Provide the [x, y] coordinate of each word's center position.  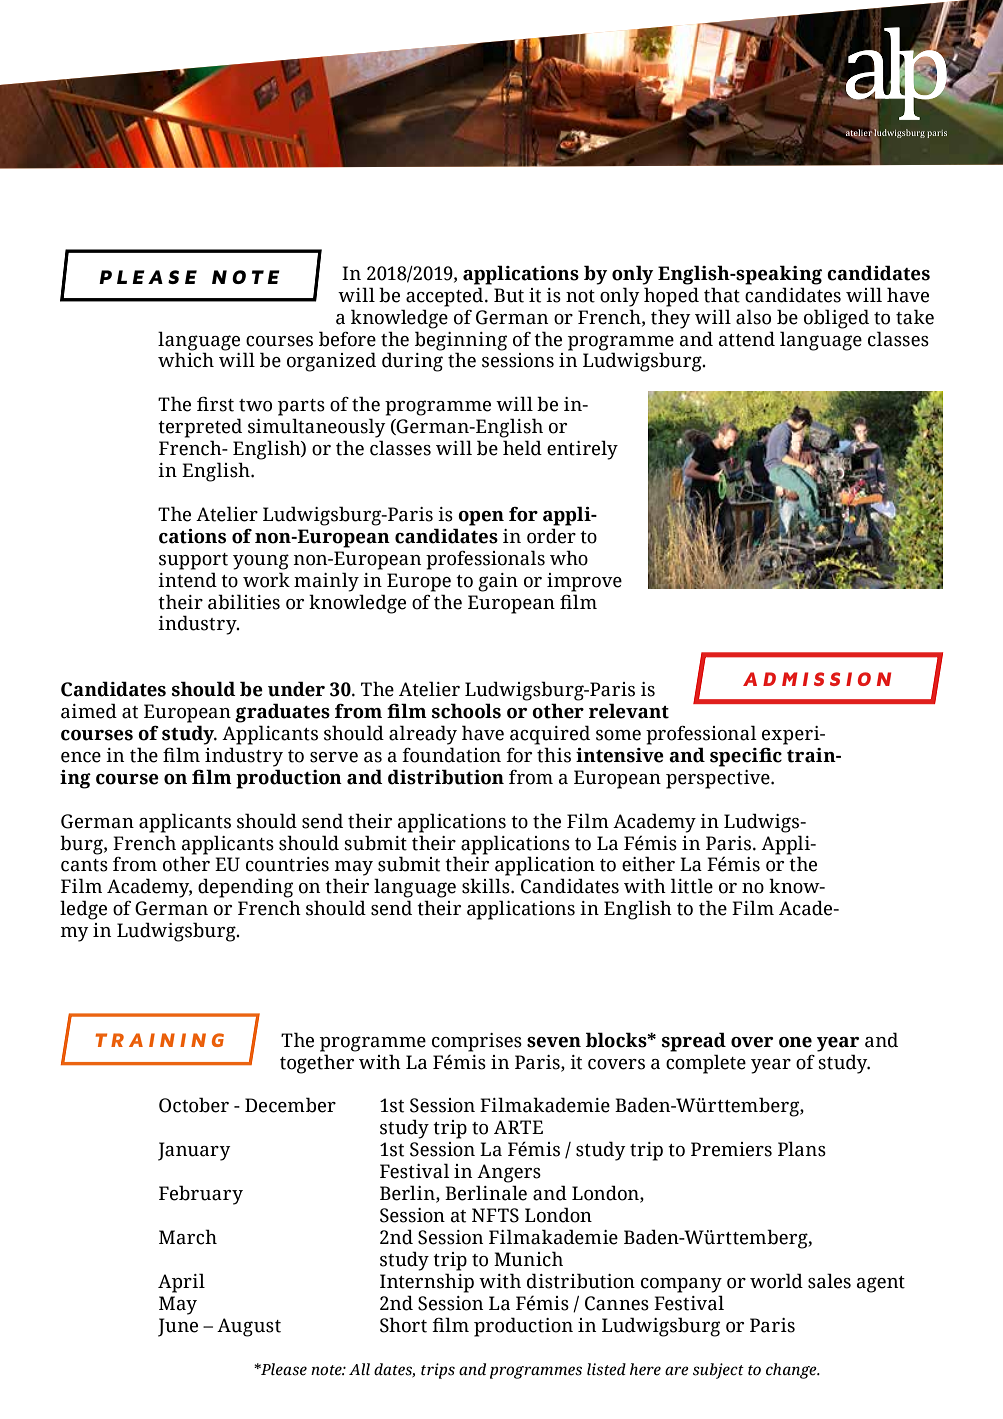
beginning [461, 341]
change [792, 1371]
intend [187, 580]
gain [498, 582]
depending [245, 888]
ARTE [518, 1127]
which [186, 360]
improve [584, 582]
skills [487, 886]
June [178, 1327]
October [194, 1105]
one [795, 1042]
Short [403, 1325]
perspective [719, 779]
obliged [836, 319]
